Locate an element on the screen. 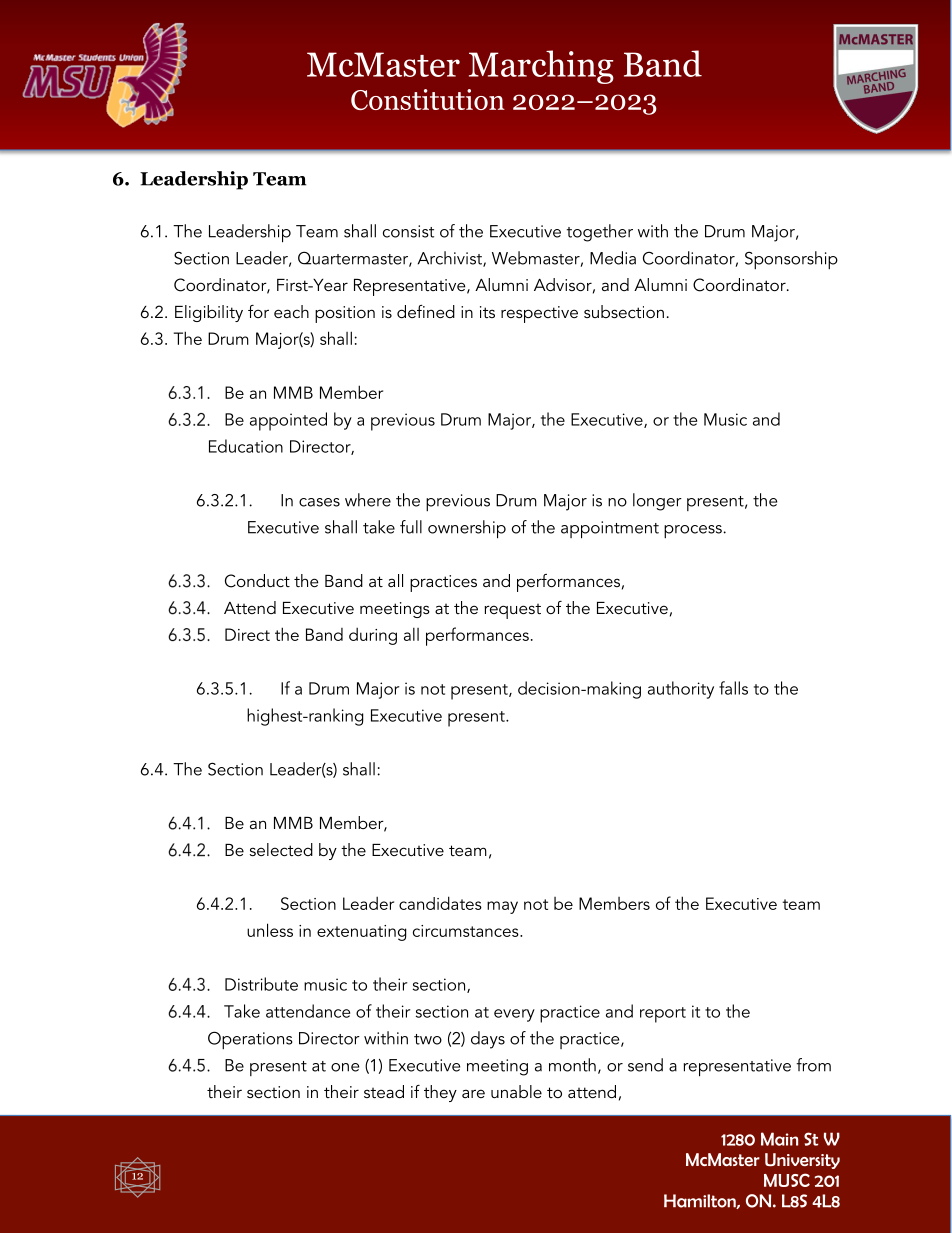 The width and height of the screenshot is (952, 1233). Sponsorship is located at coordinates (791, 260).
